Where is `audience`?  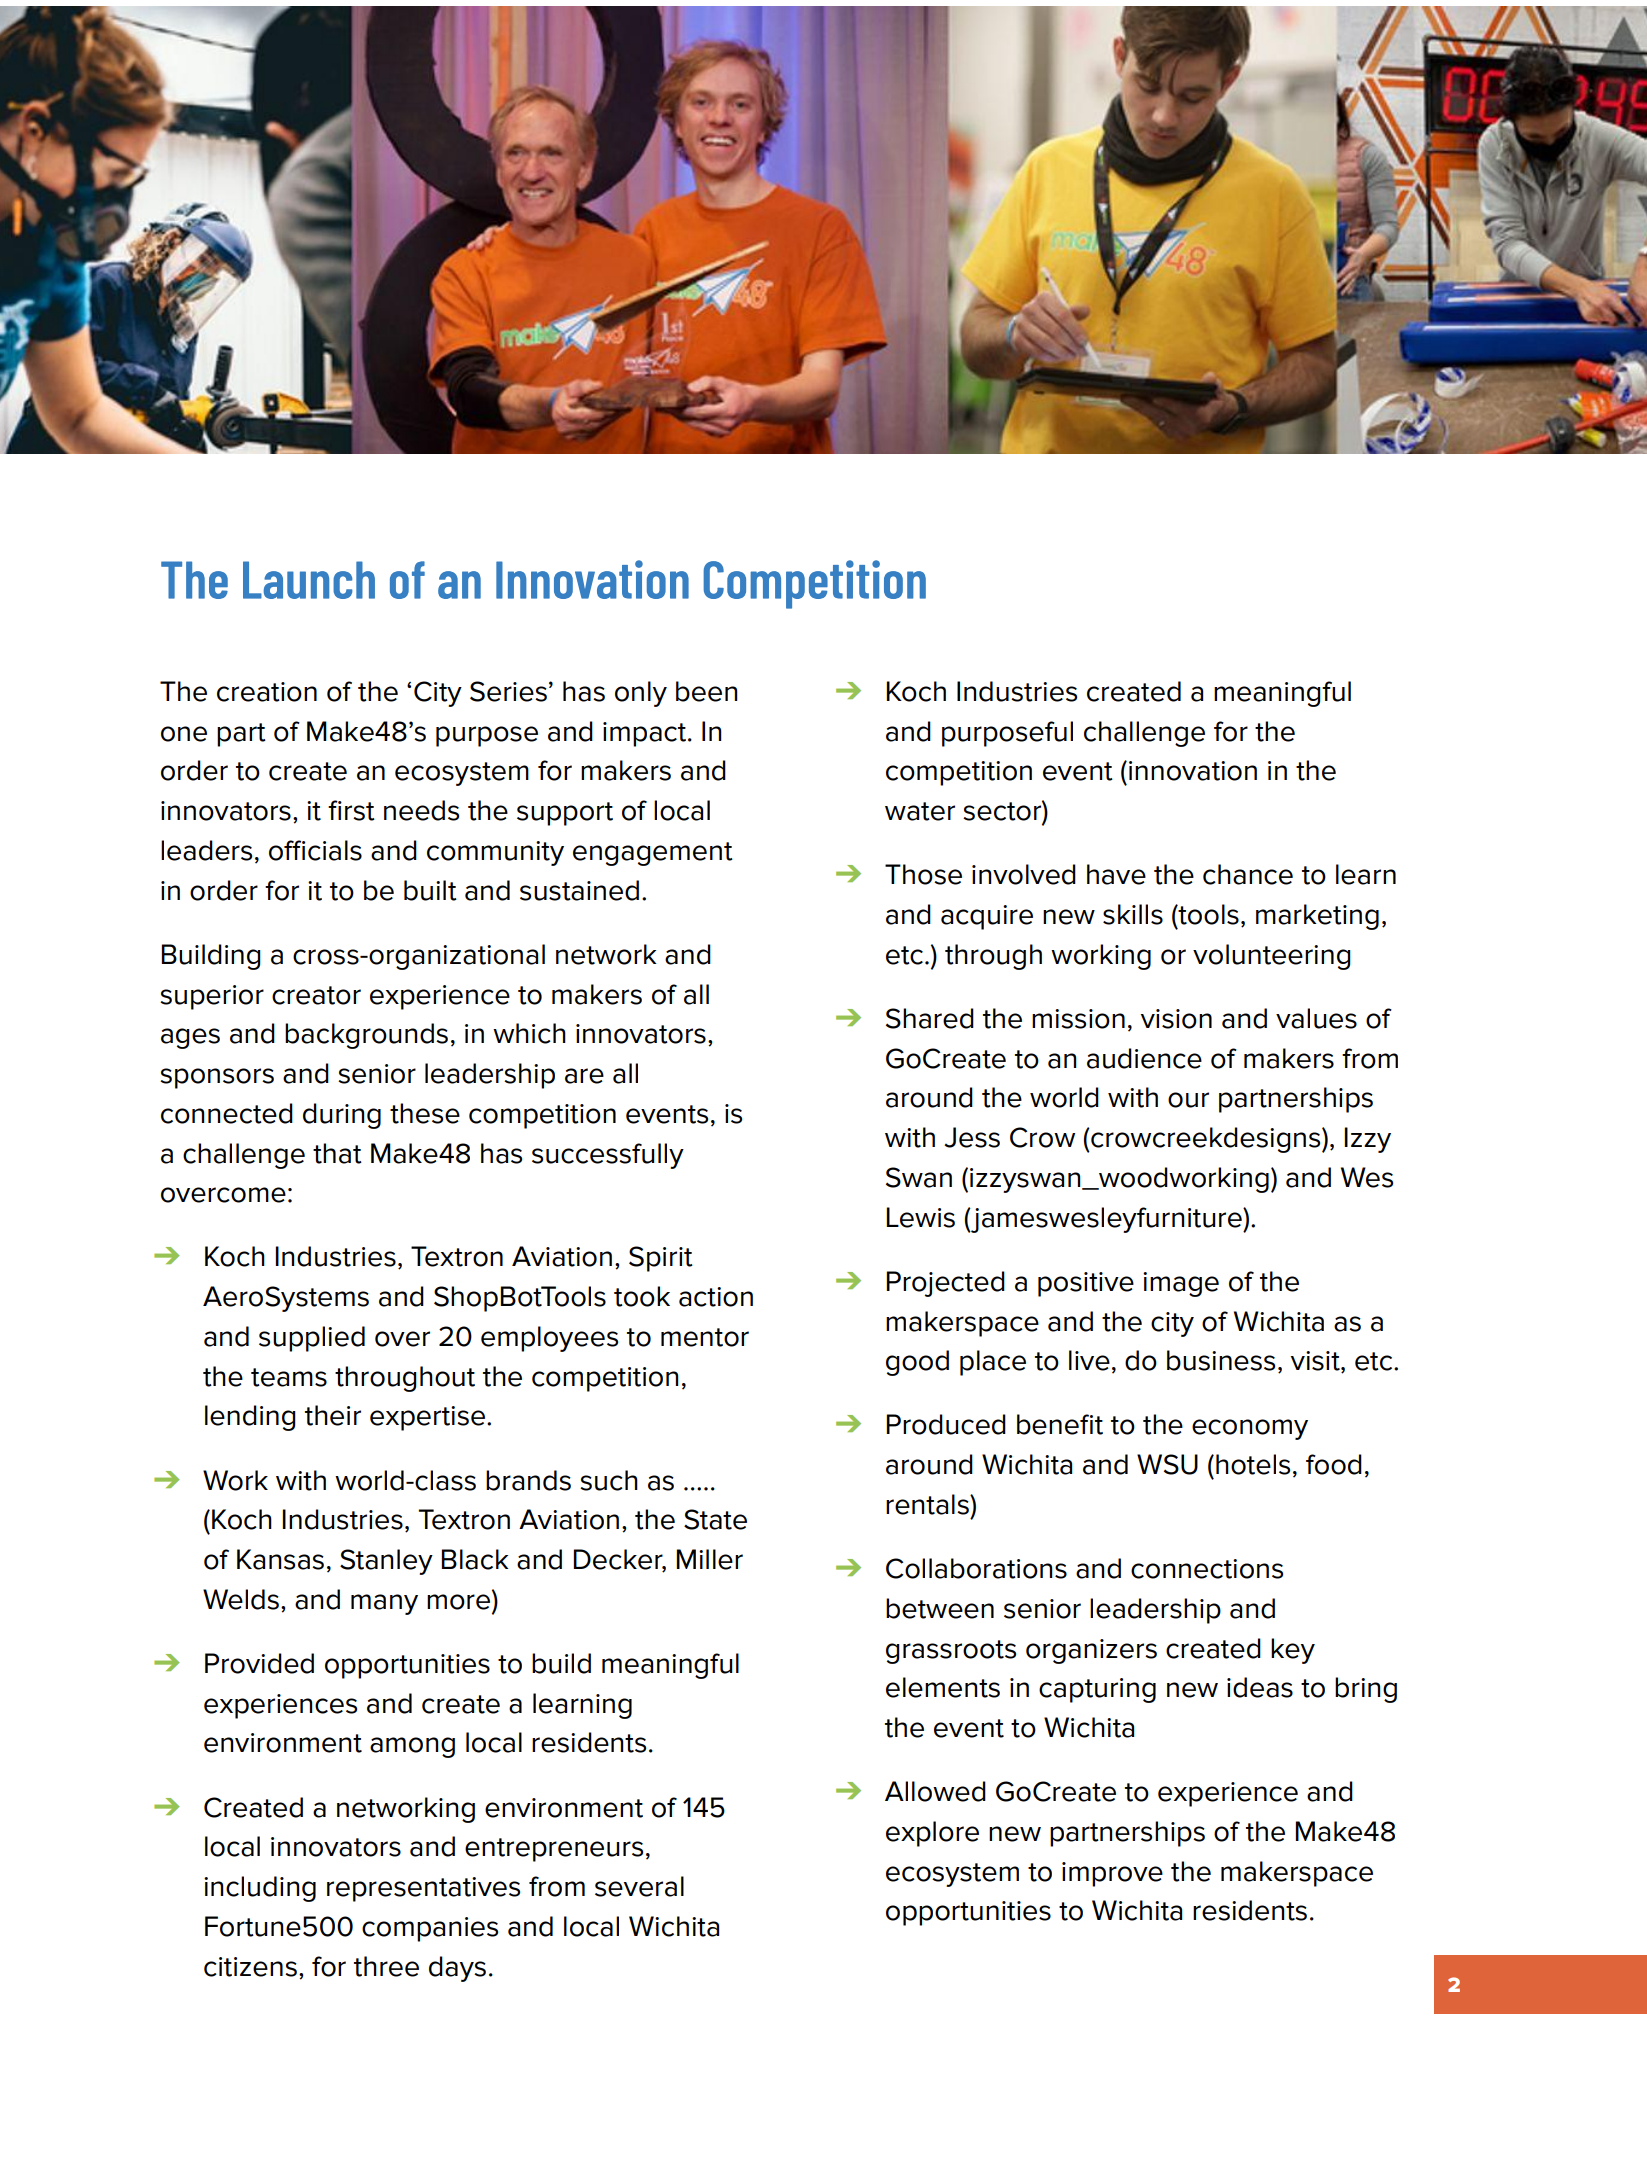 audience is located at coordinates (1144, 1058).
